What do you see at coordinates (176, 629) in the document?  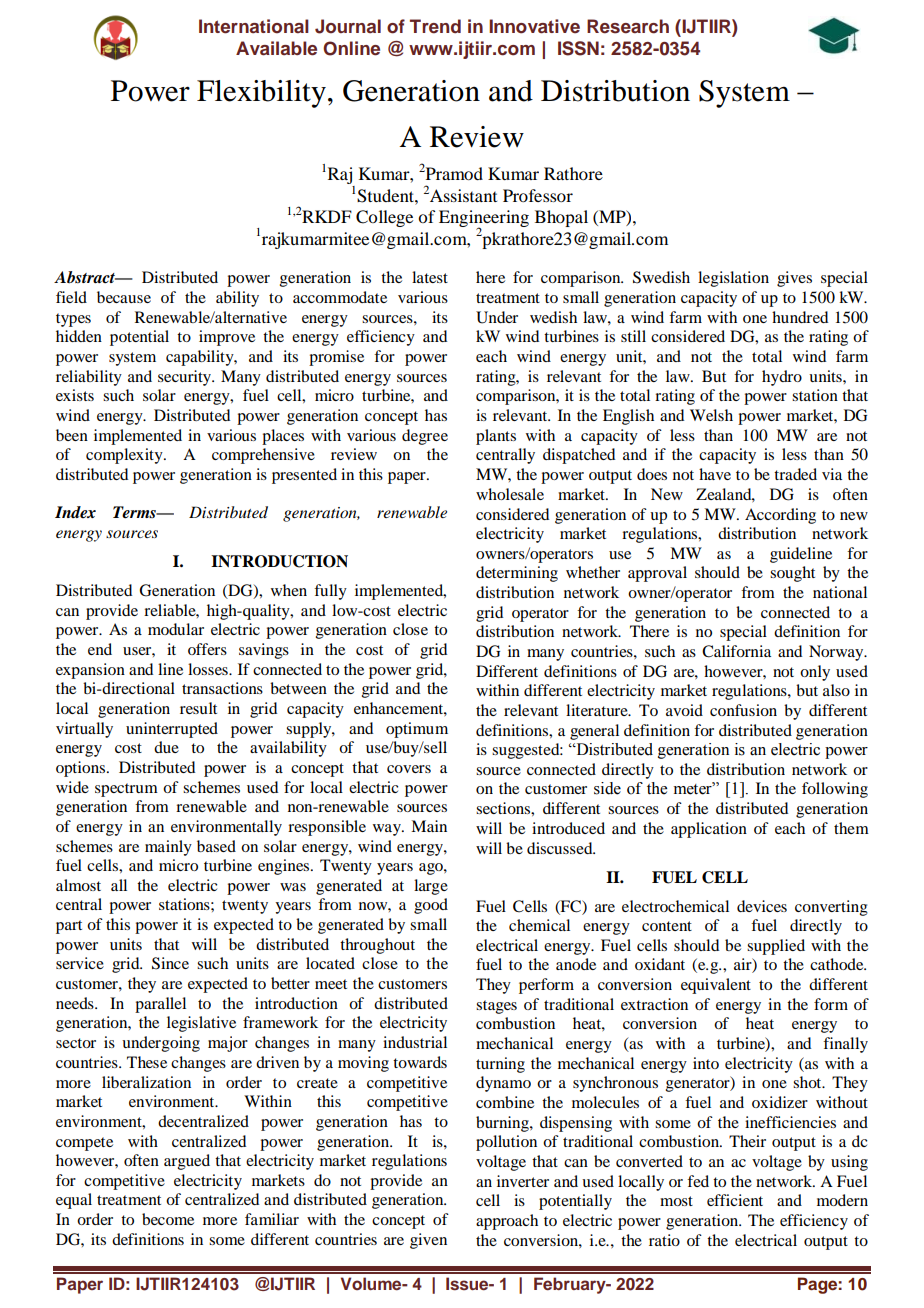 I see `modular` at bounding box center [176, 629].
